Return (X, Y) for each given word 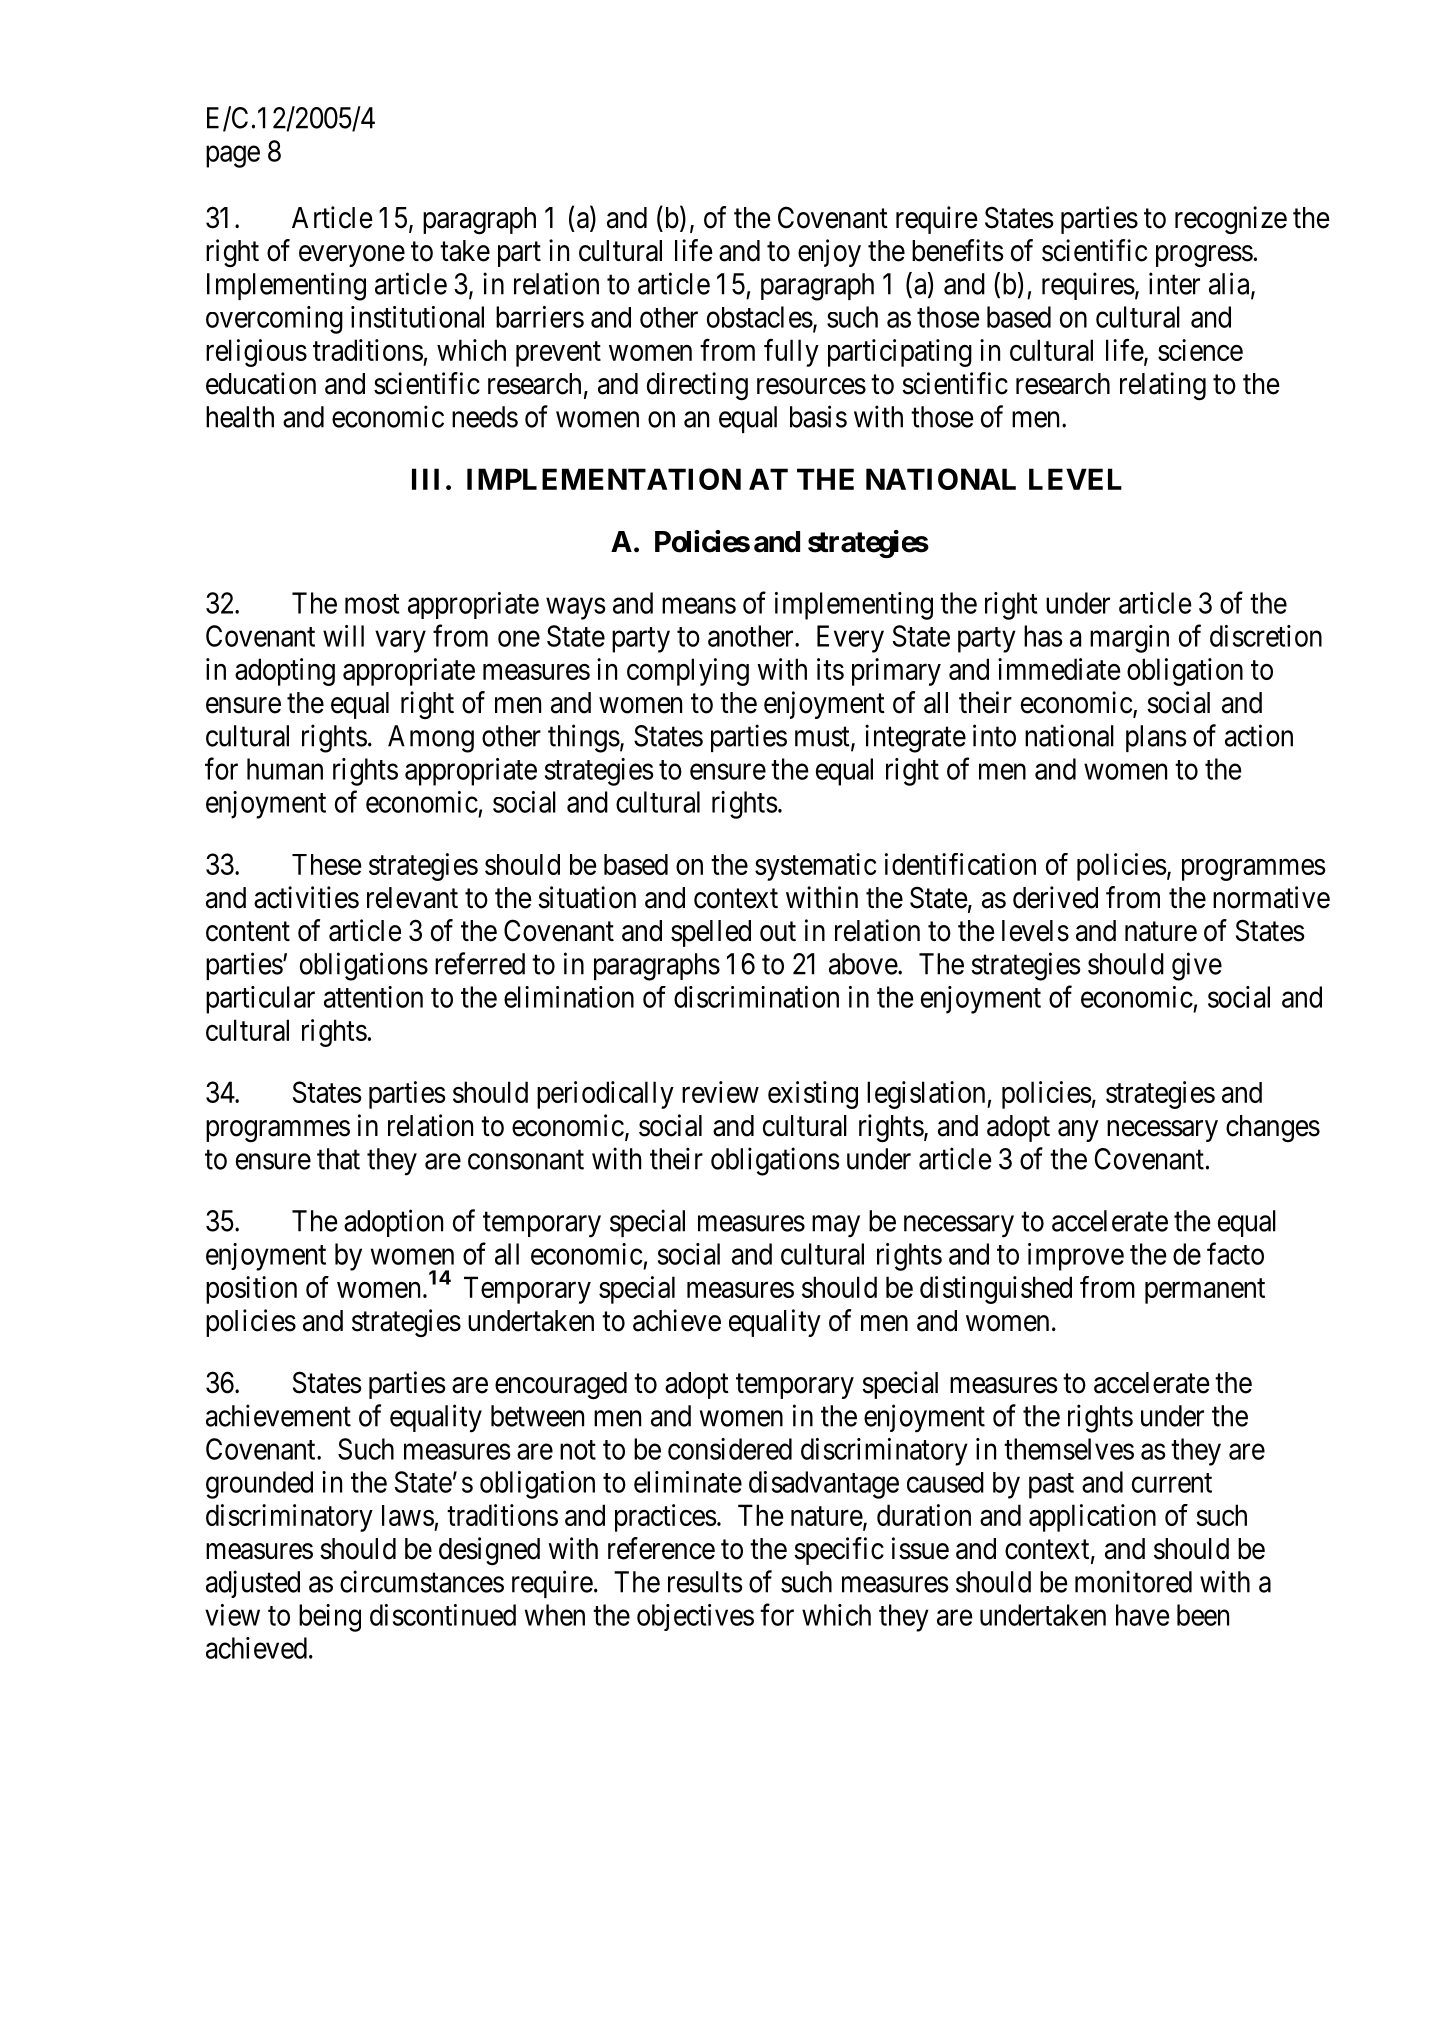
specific (839, 1551)
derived (1055, 897)
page (233, 157)
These (326, 864)
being (330, 1618)
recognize (1231, 220)
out (778, 932)
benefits (958, 250)
